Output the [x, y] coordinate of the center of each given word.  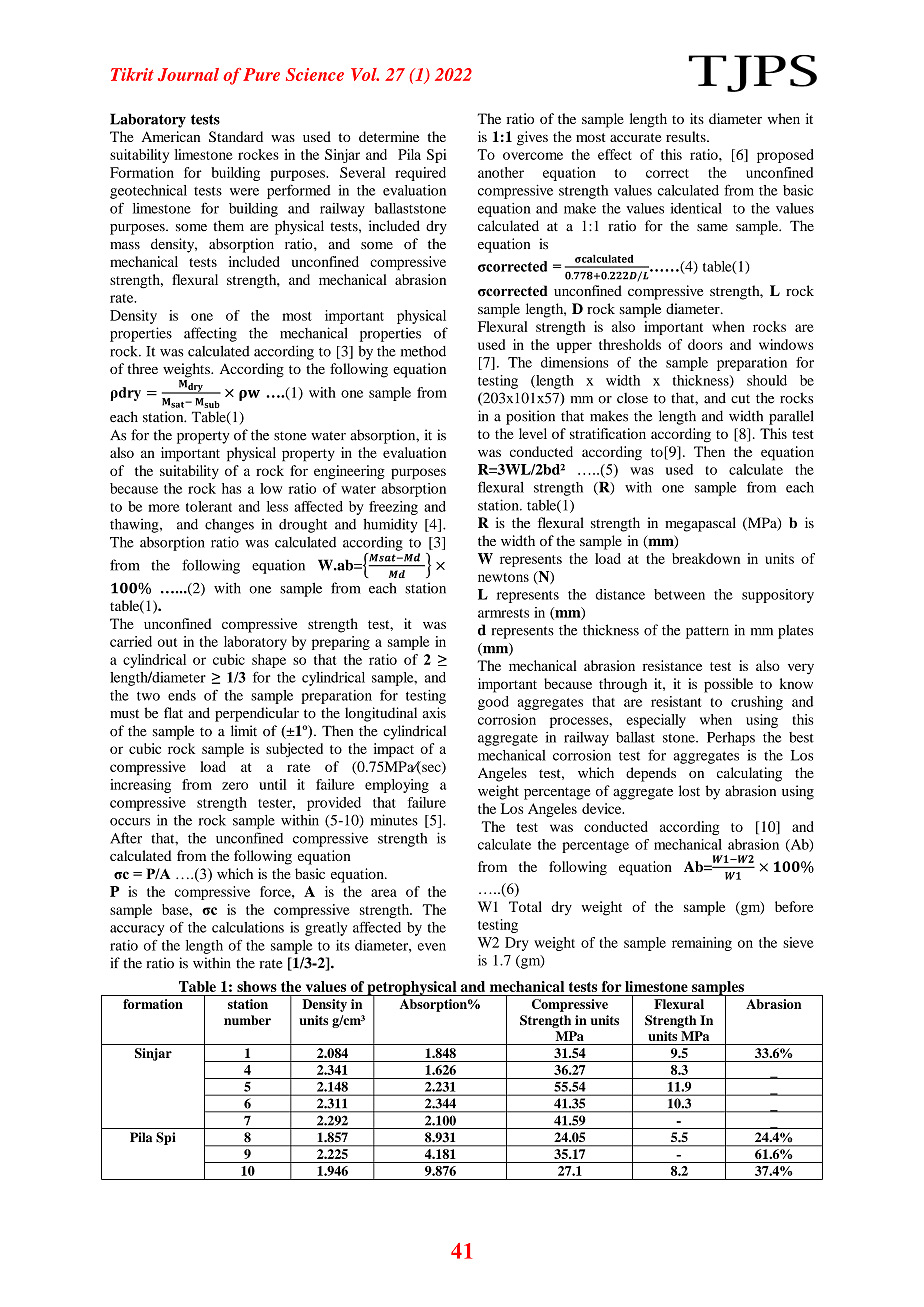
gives [532, 138]
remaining [702, 944]
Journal [188, 74]
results [687, 136]
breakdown [706, 558]
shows [257, 986]
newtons [503, 577]
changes [229, 526]
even [432, 947]
